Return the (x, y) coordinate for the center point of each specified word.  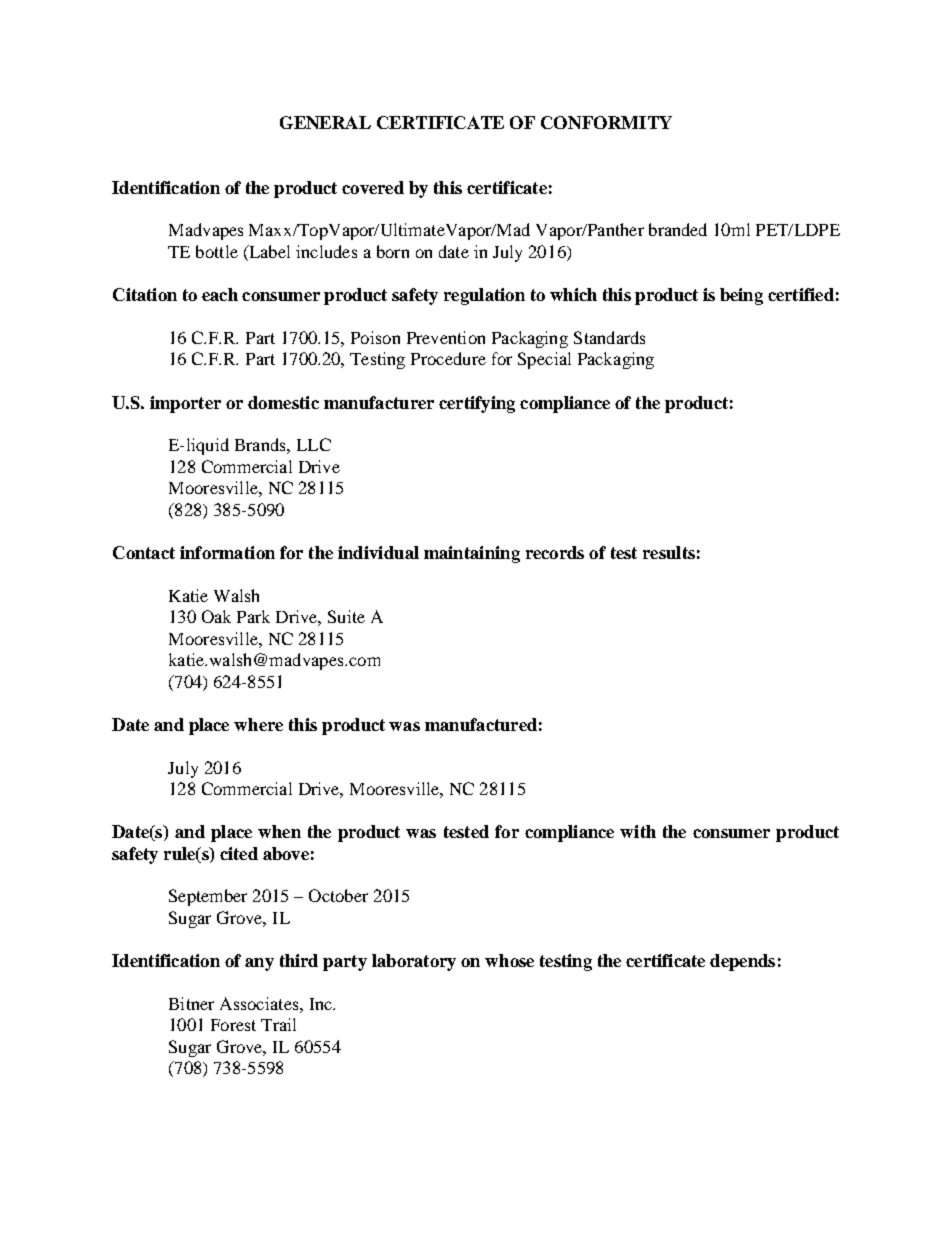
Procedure (448, 358)
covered (373, 187)
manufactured (481, 724)
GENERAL (325, 122)
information (227, 552)
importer (185, 404)
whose (509, 960)
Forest (233, 1025)
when (279, 831)
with (638, 831)
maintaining (472, 554)
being (741, 296)
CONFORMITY (606, 122)
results (669, 552)
